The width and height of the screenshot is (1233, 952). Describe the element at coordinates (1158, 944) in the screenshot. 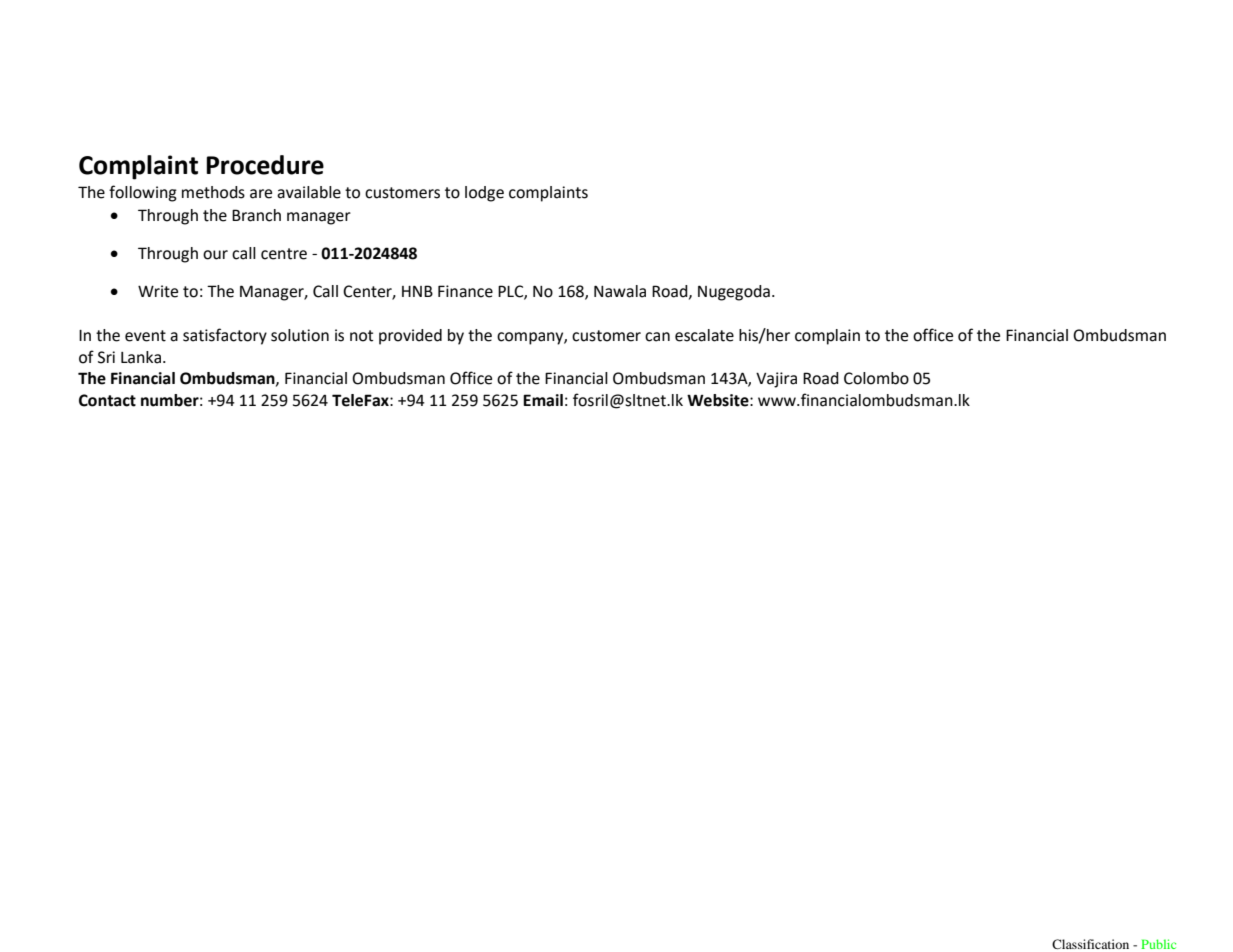

I see `Public` at that location.
